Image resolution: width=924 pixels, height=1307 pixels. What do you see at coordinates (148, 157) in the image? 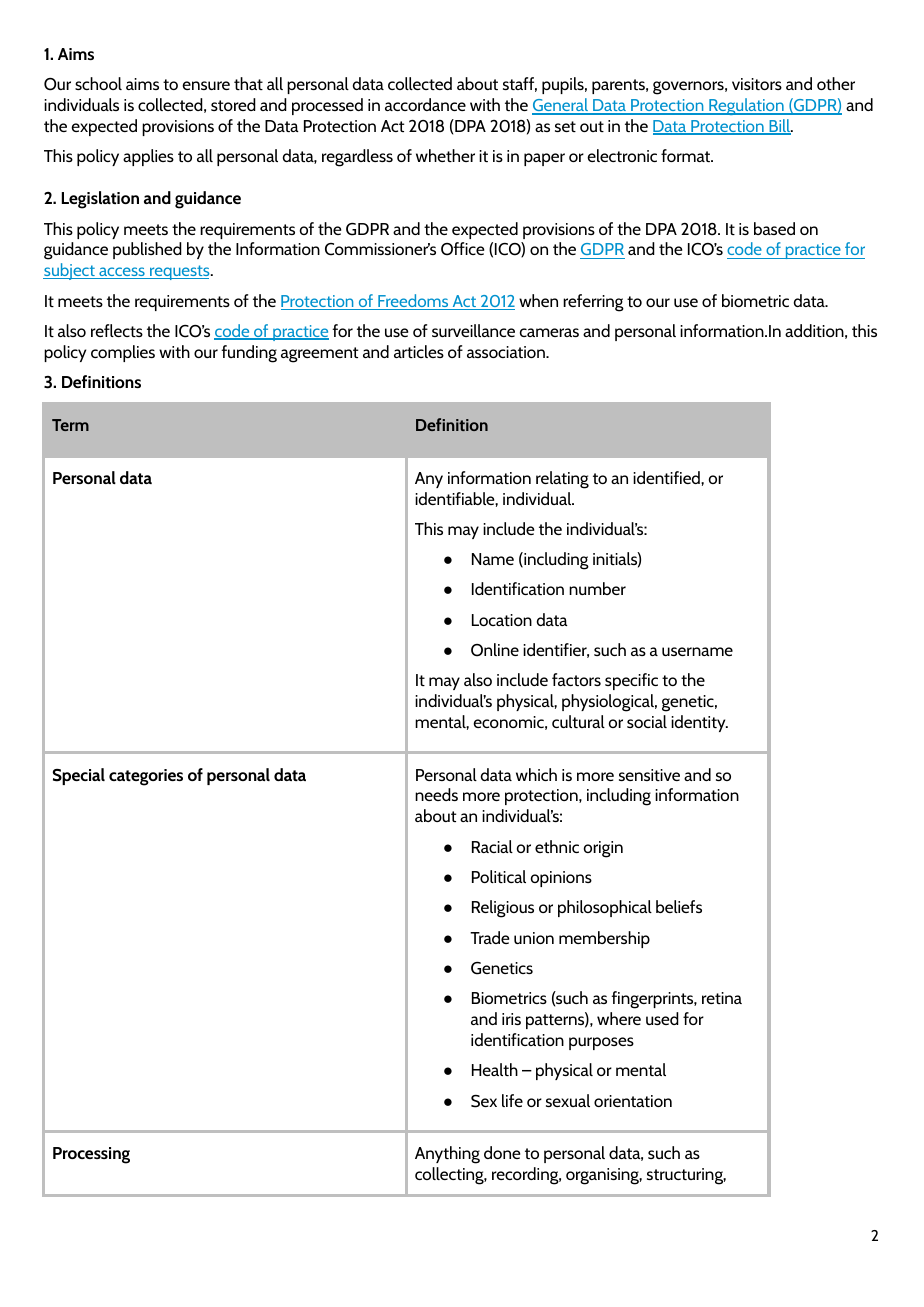
I see `applies` at bounding box center [148, 157].
